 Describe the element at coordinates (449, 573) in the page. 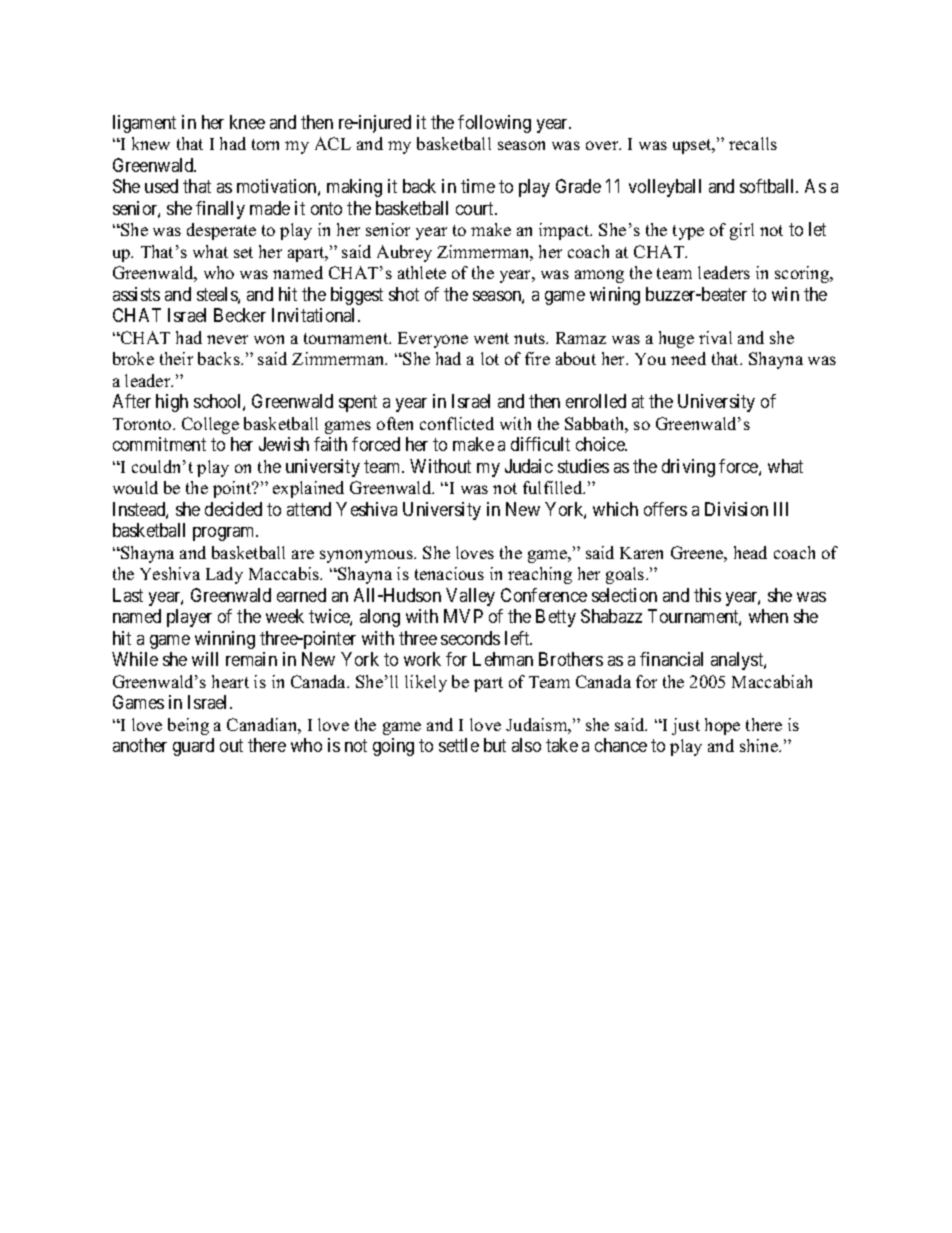

I see `tenacious` at that location.
